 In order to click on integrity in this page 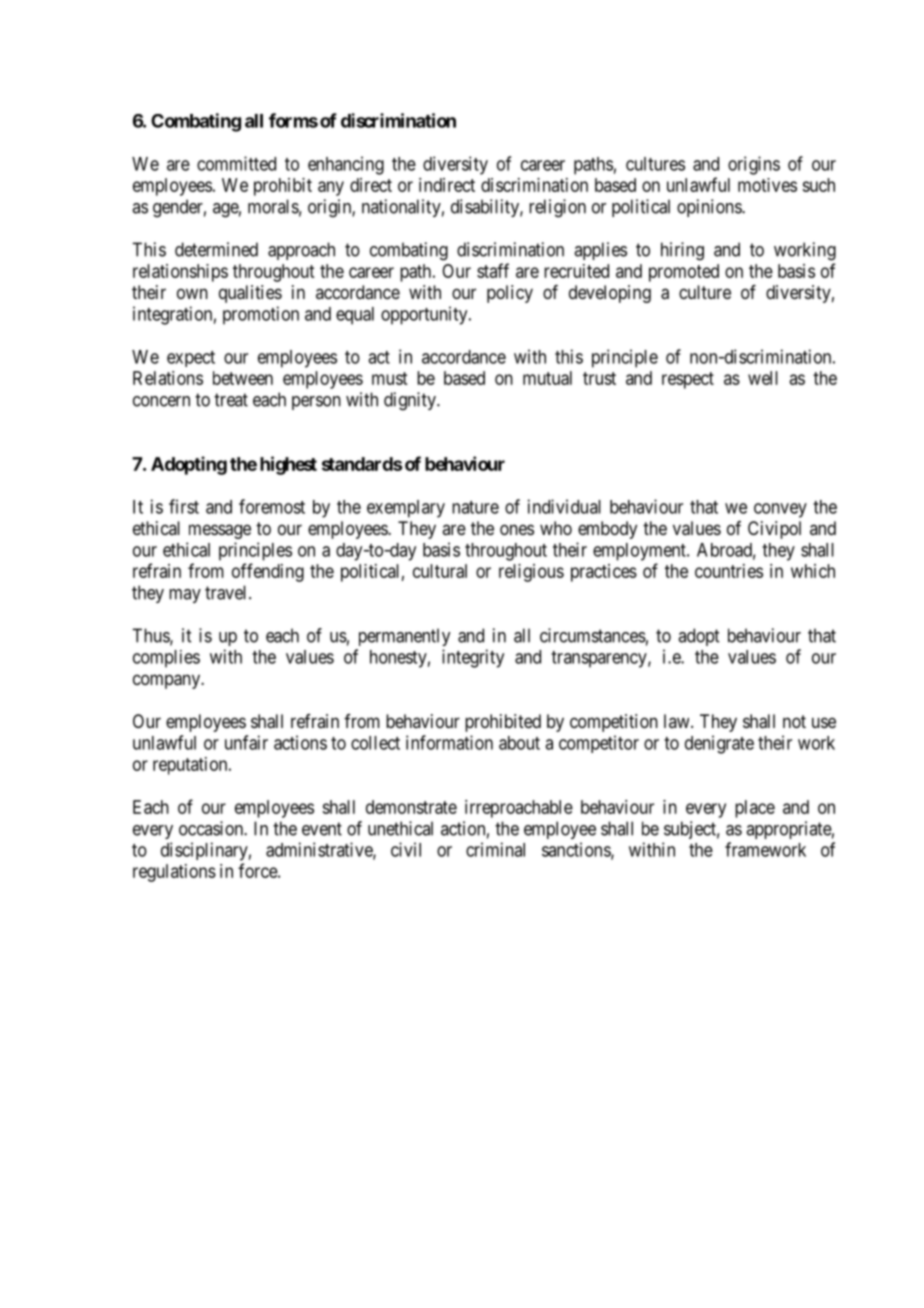, I will do `click(473, 658)`.
